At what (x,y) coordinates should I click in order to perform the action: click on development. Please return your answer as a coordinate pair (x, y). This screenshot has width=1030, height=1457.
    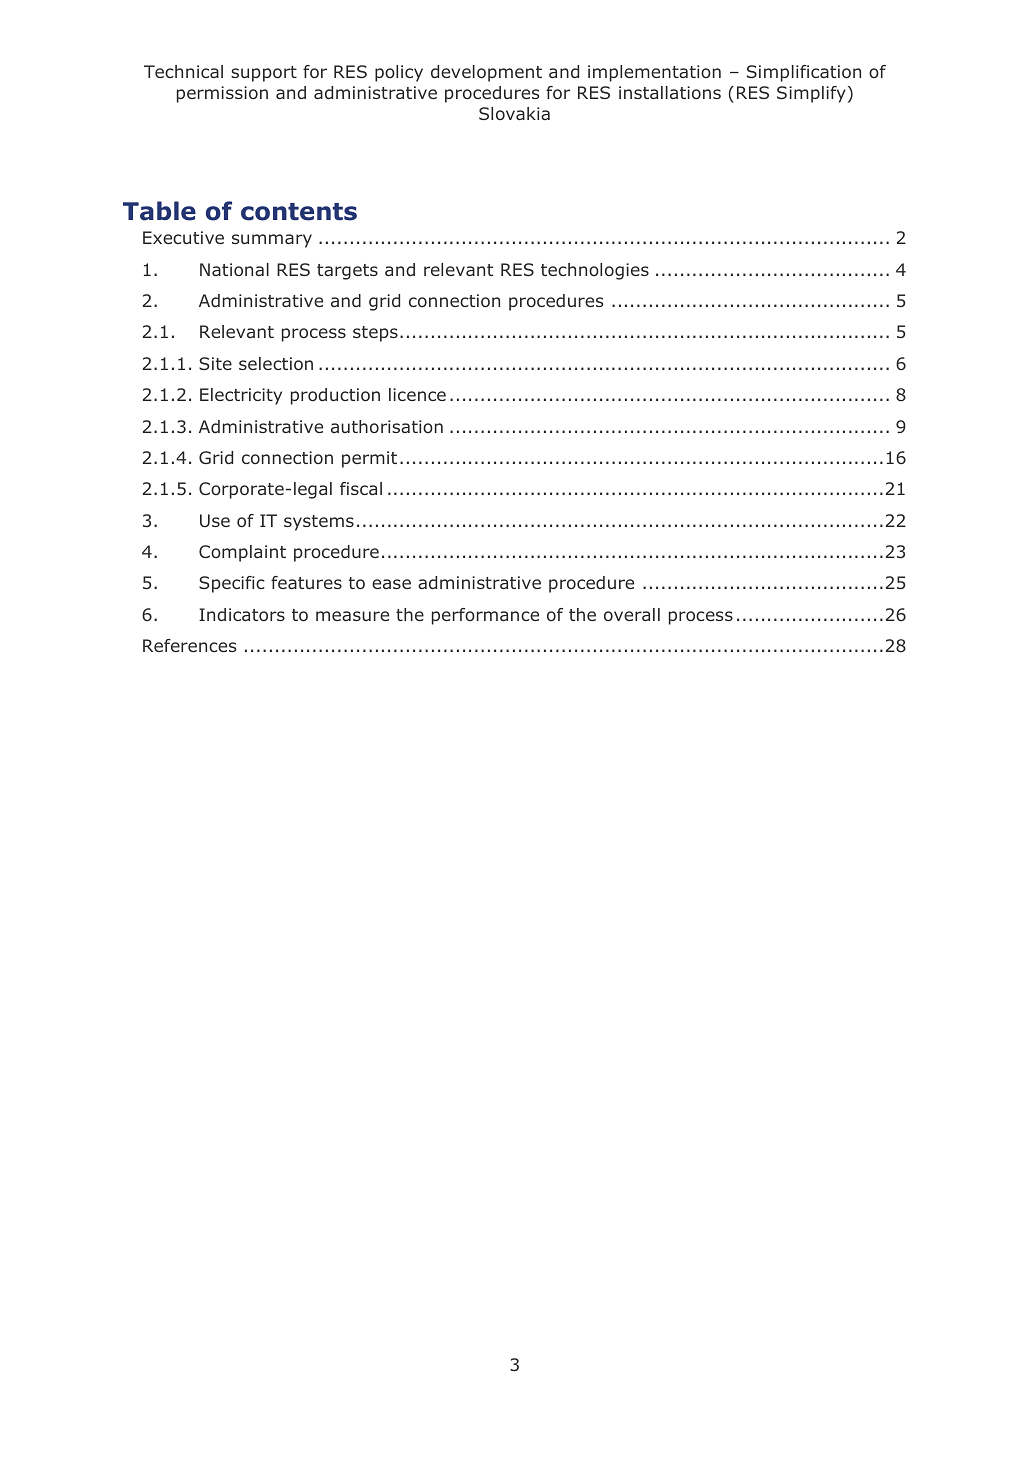
    Looking at the image, I should click on (486, 73).
